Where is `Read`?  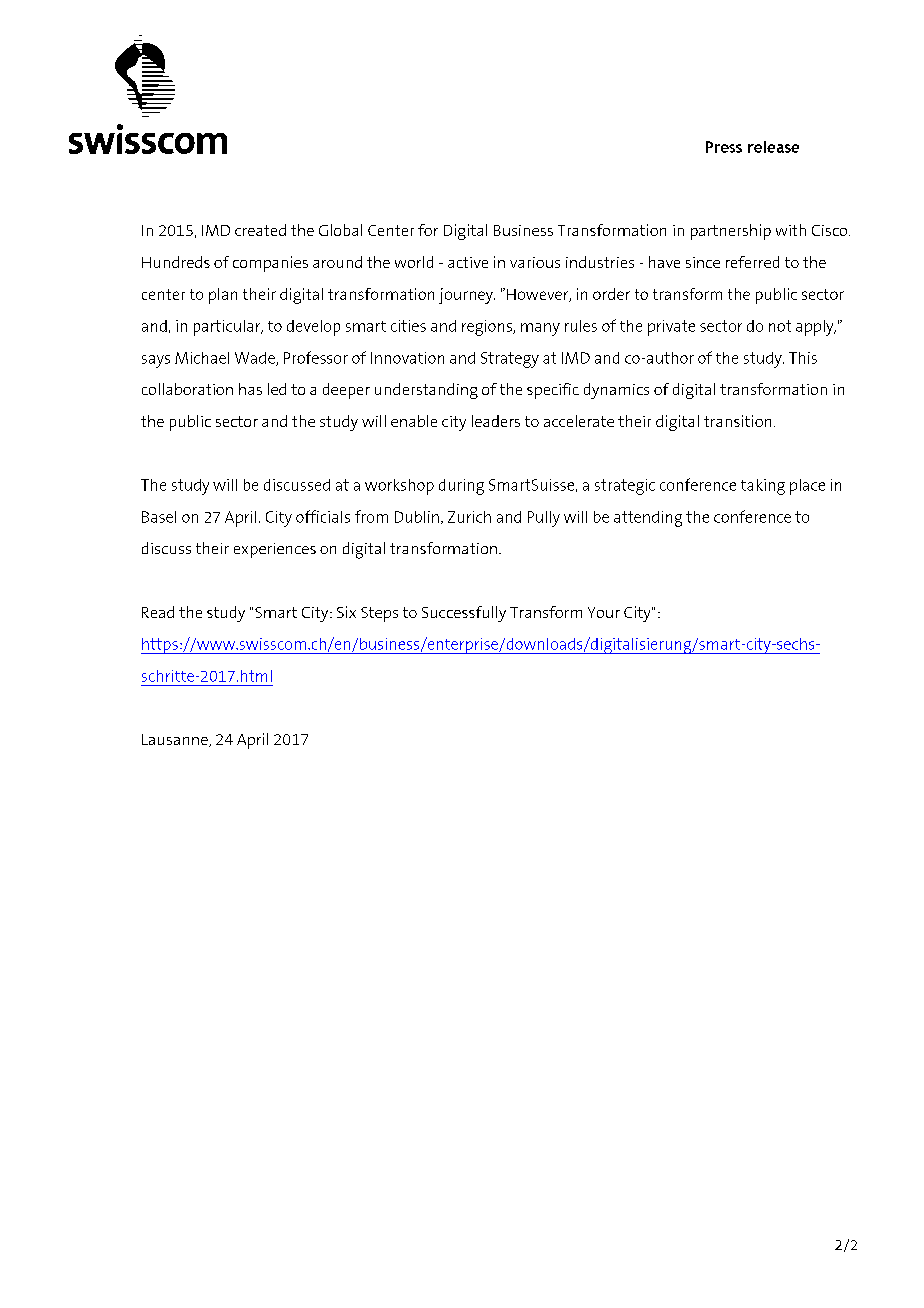 Read is located at coordinates (158, 612).
